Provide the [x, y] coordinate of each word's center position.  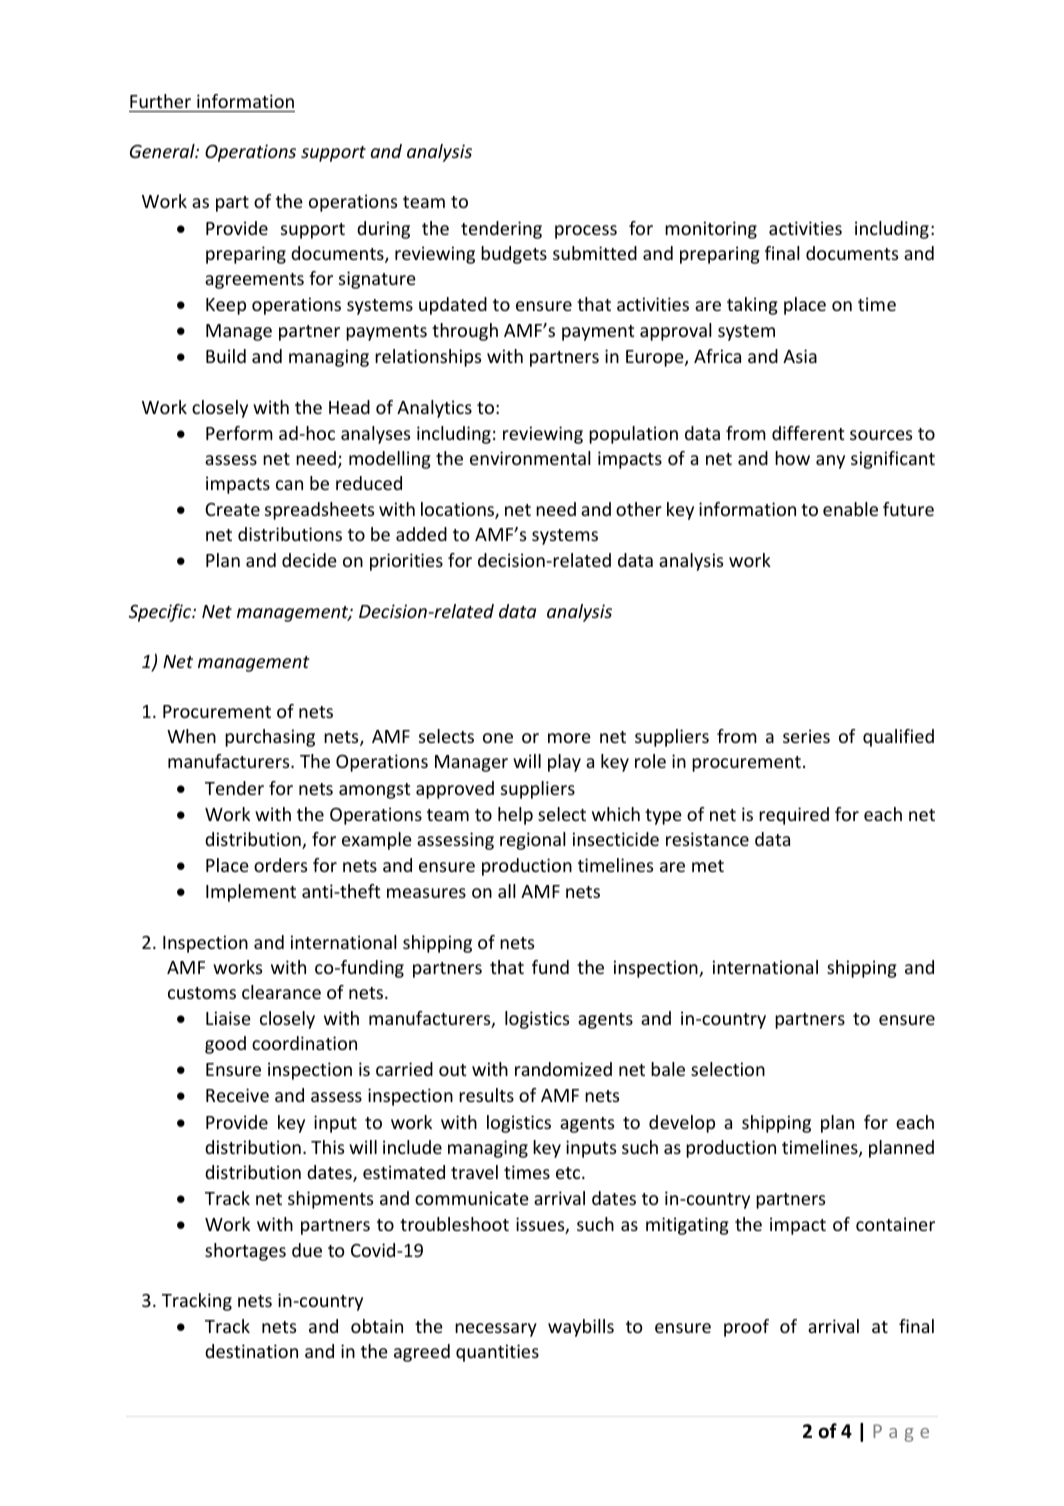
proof [746, 1328]
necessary [496, 1330]
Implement [251, 893]
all [507, 891]
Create [232, 509]
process [586, 232]
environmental [530, 458]
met [708, 866]
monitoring [711, 230]
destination [251, 1351]
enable [850, 509]
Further [160, 101]
